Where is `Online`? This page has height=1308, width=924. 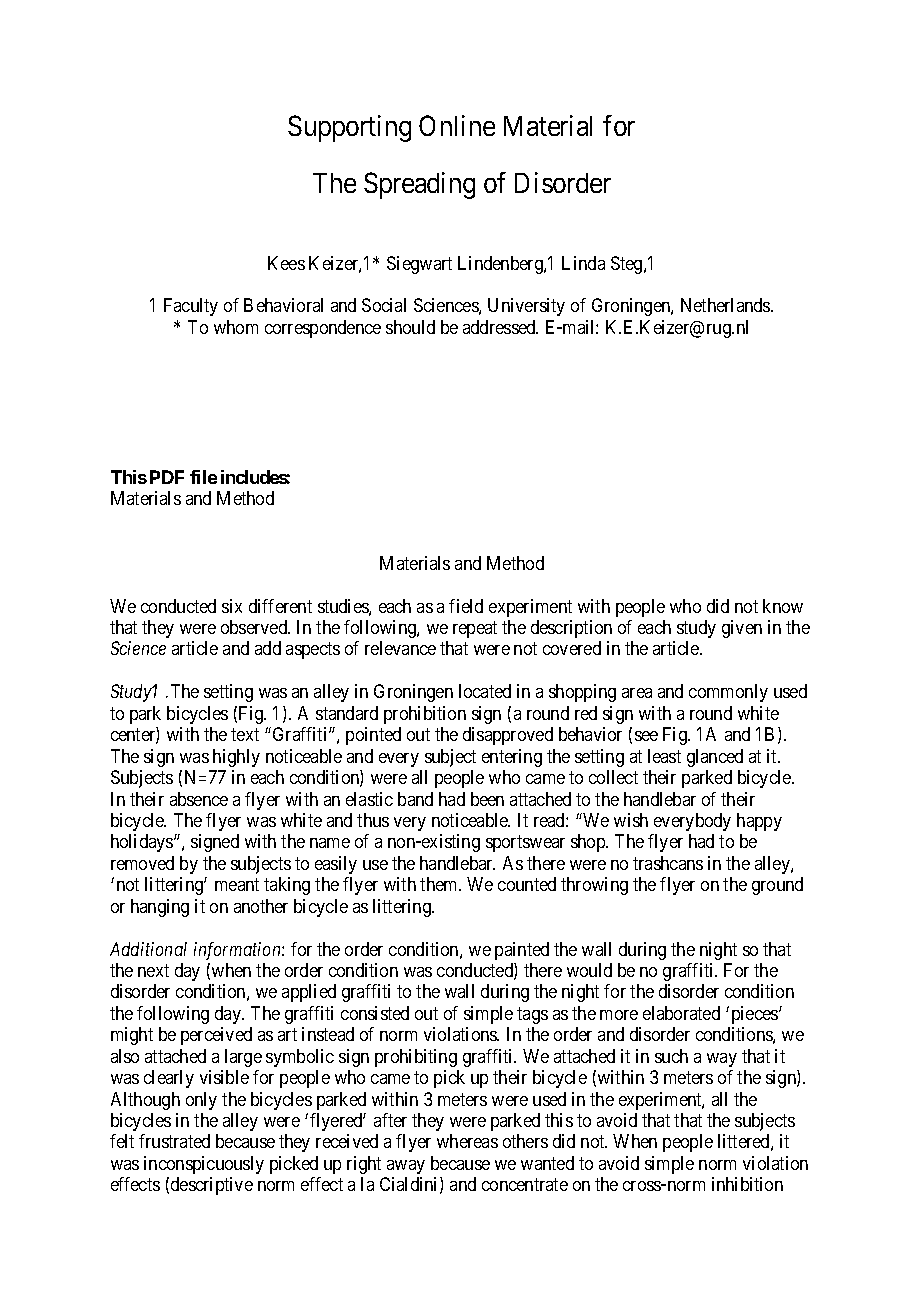
Online is located at coordinates (457, 125).
